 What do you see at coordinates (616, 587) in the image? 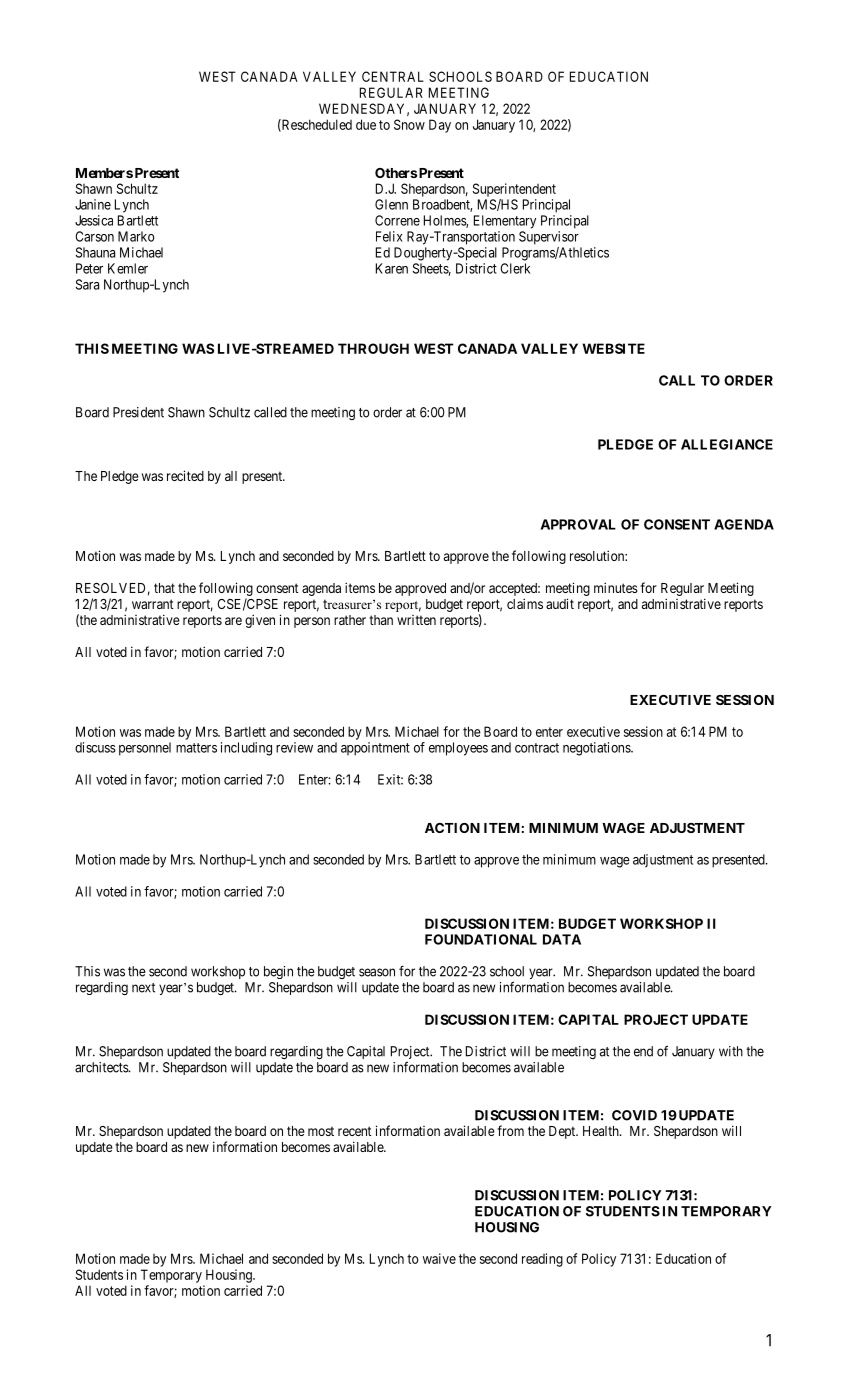
I see `minutes` at bounding box center [616, 587].
